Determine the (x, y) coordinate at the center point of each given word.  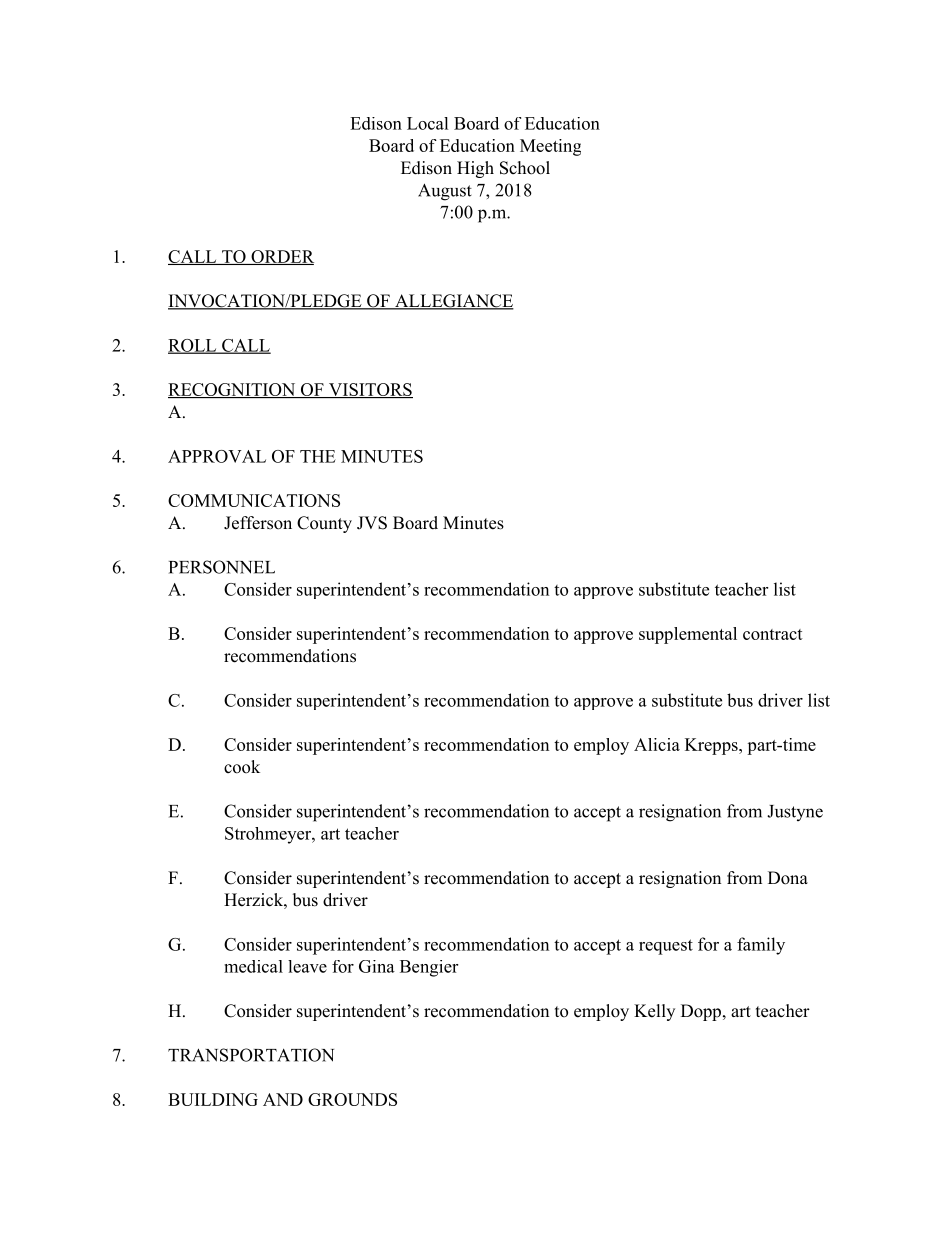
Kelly (654, 1012)
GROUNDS (352, 1099)
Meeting (550, 147)
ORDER (281, 257)
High (475, 169)
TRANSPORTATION (251, 1055)
